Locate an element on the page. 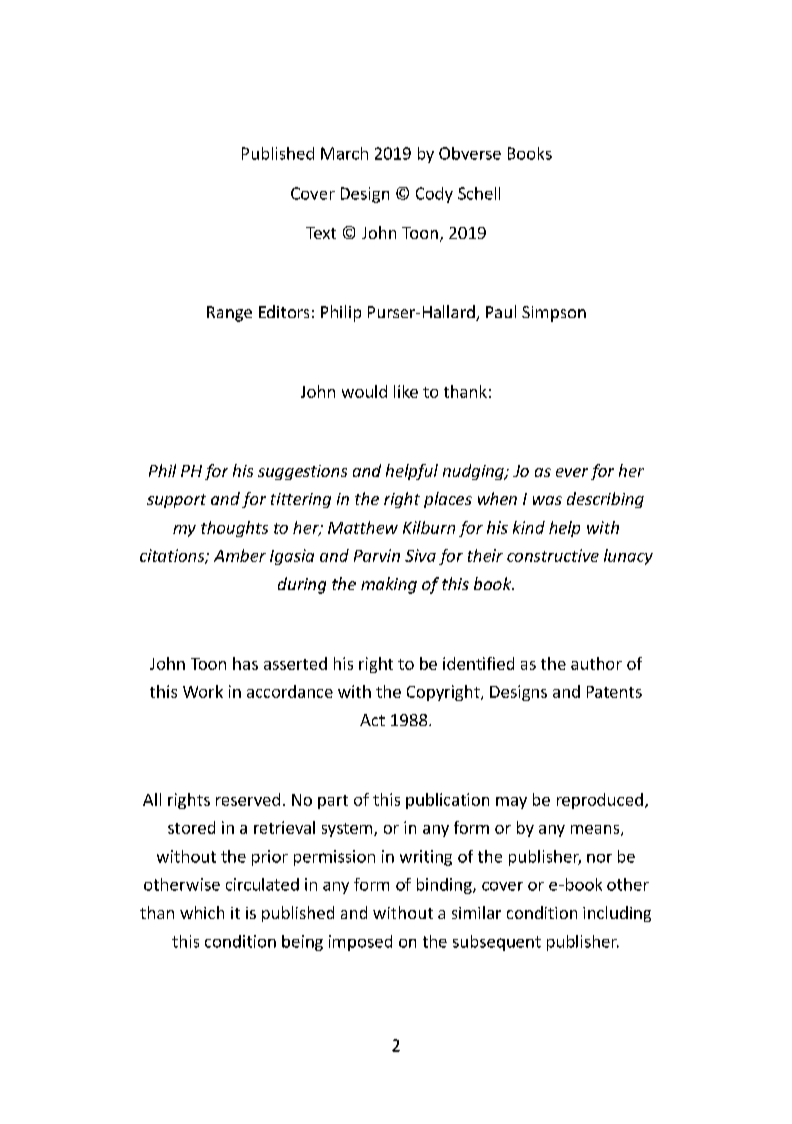  constructive is located at coordinates (553, 555).
